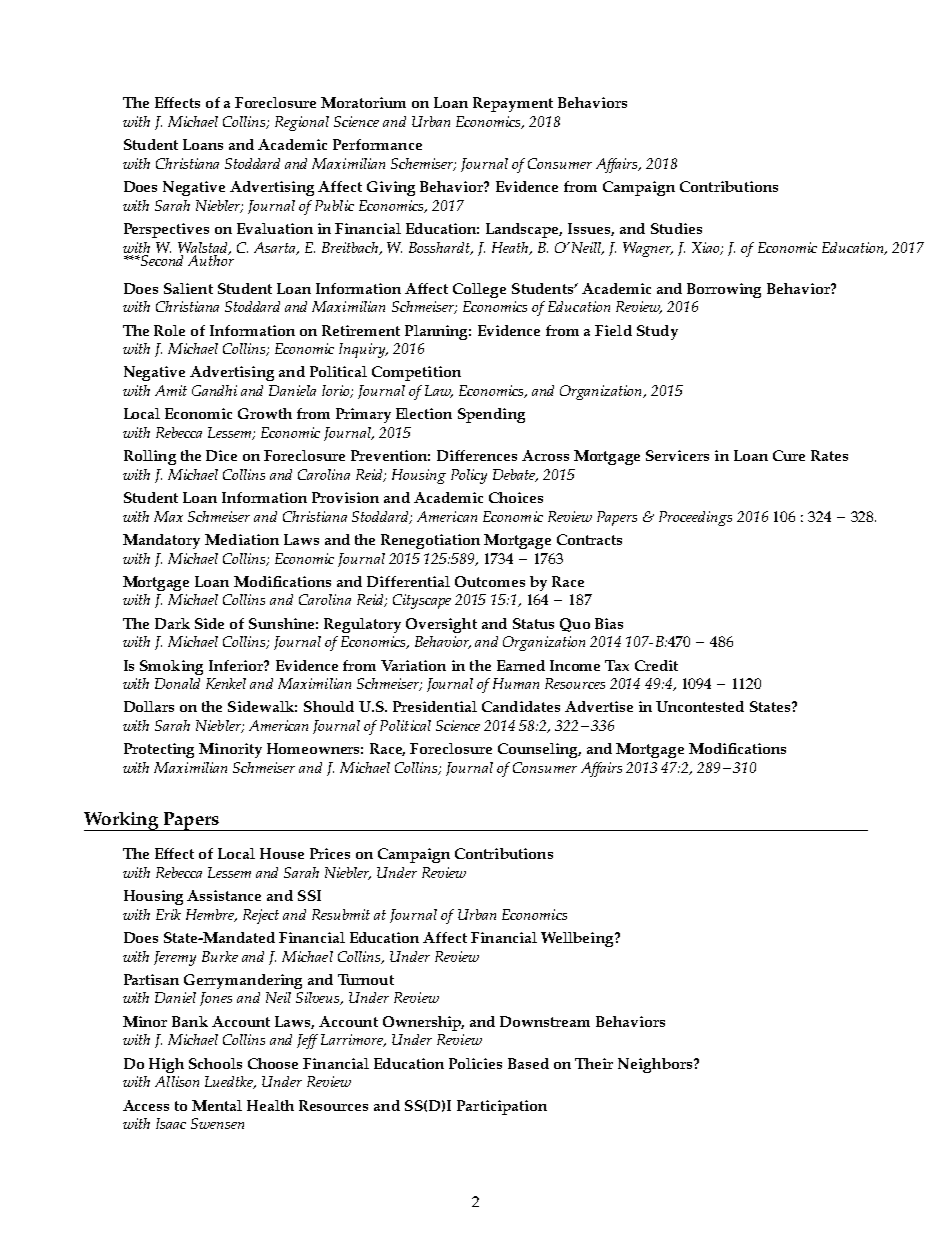  What do you see at coordinates (159, 750) in the document?
I see `Protecting` at bounding box center [159, 750].
